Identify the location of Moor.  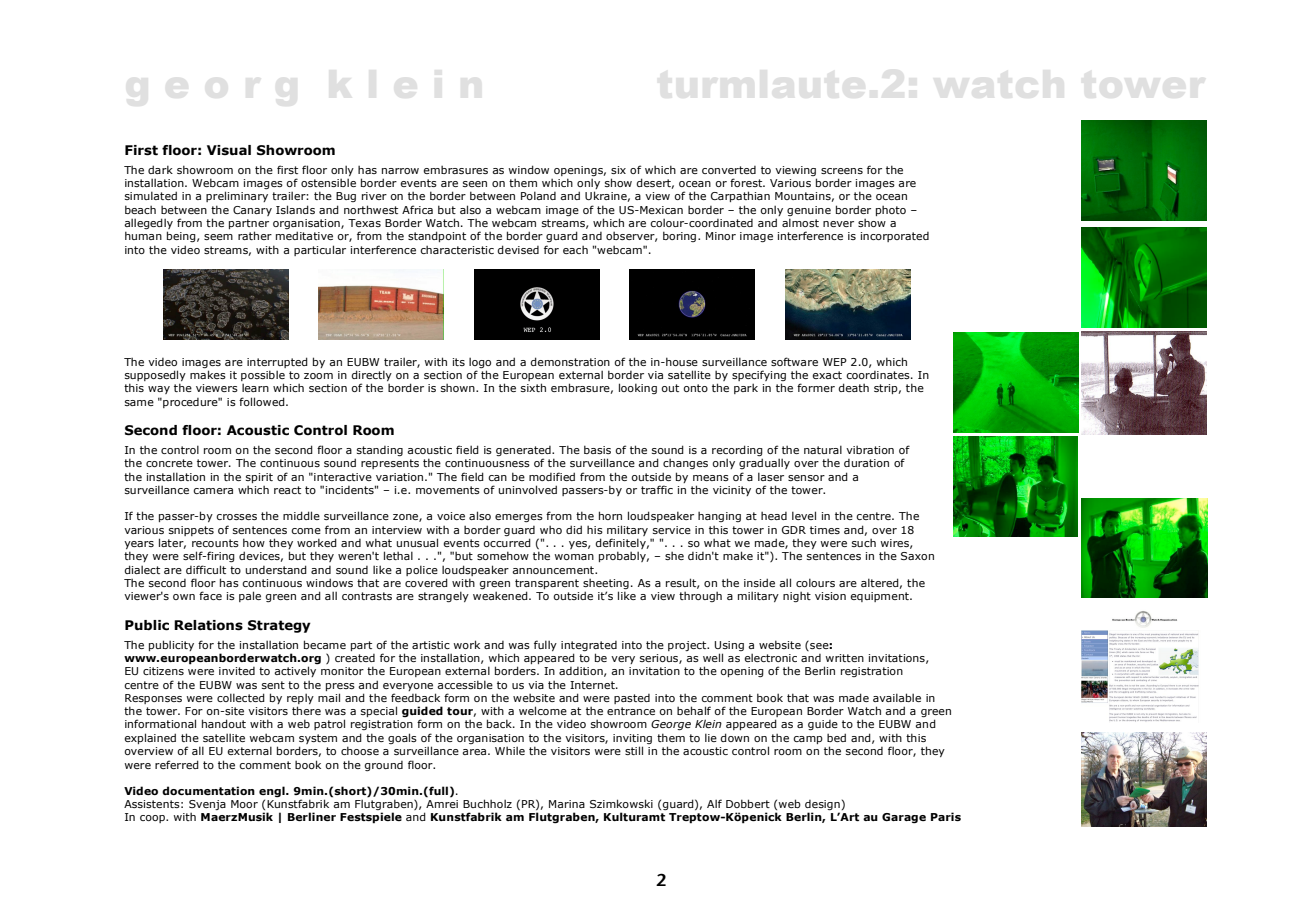
(244, 804).
